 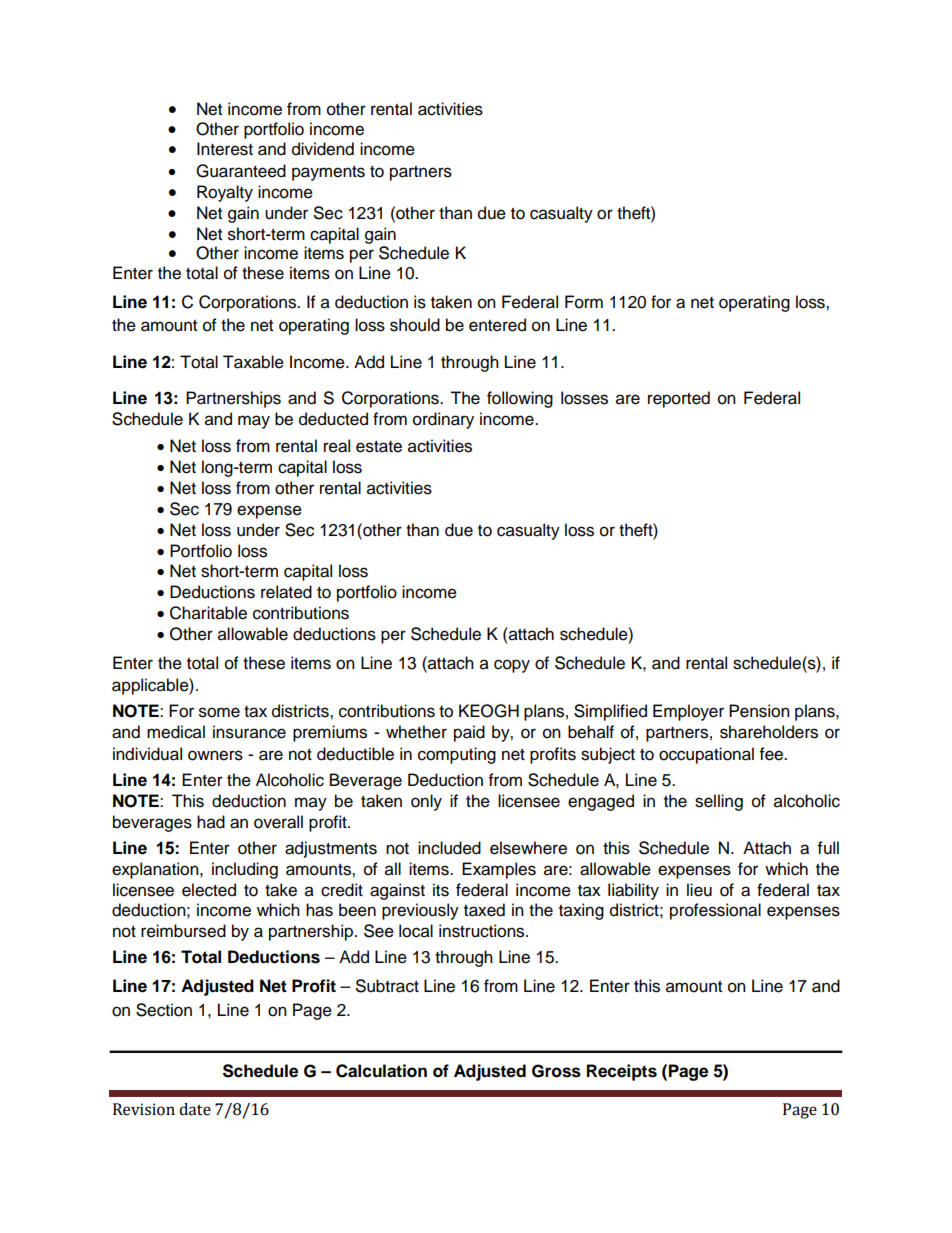 What do you see at coordinates (328, 173) in the screenshot?
I see `payments` at bounding box center [328, 173].
